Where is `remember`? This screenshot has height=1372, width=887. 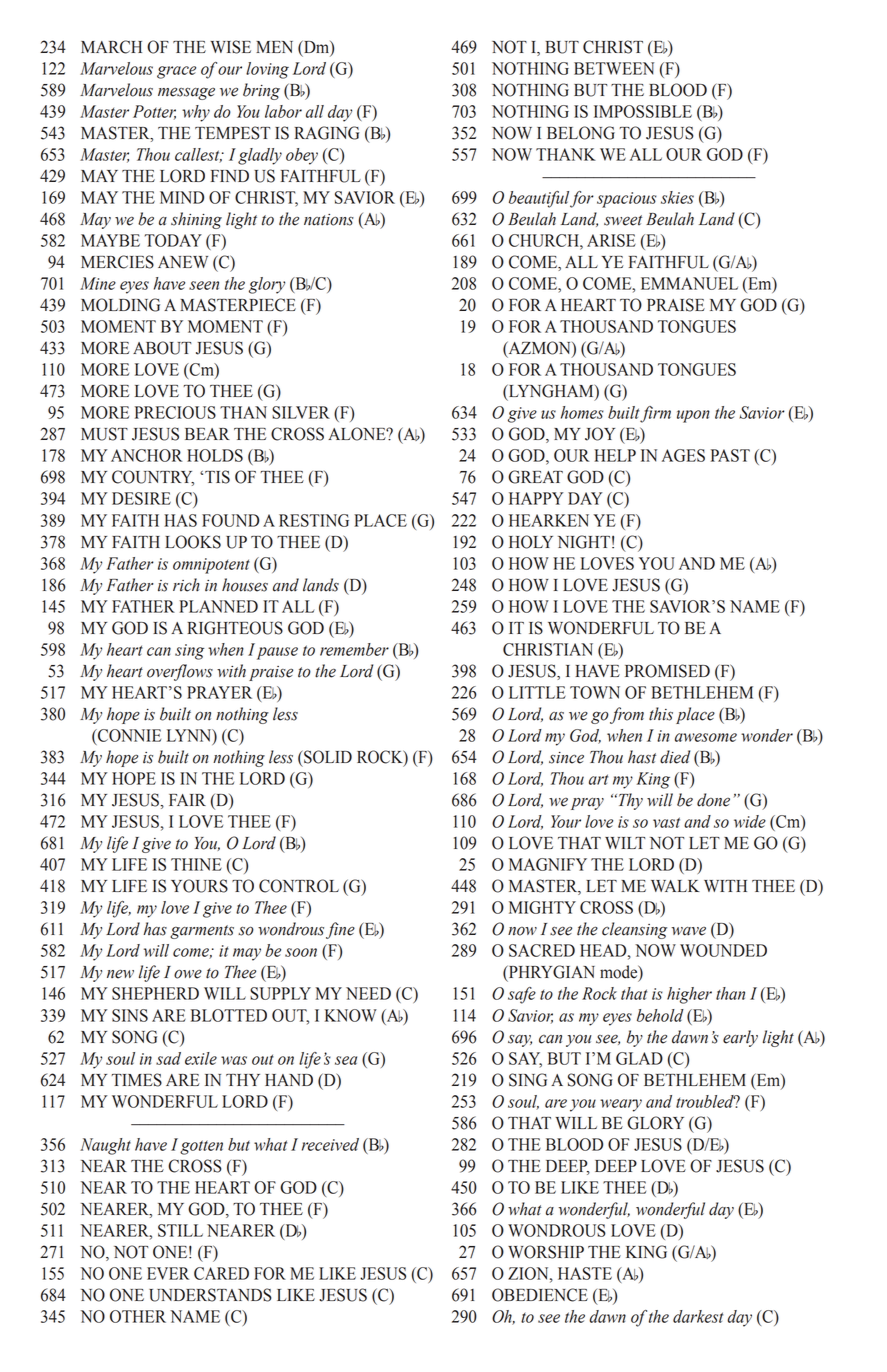
remember is located at coordinates (354, 649).
